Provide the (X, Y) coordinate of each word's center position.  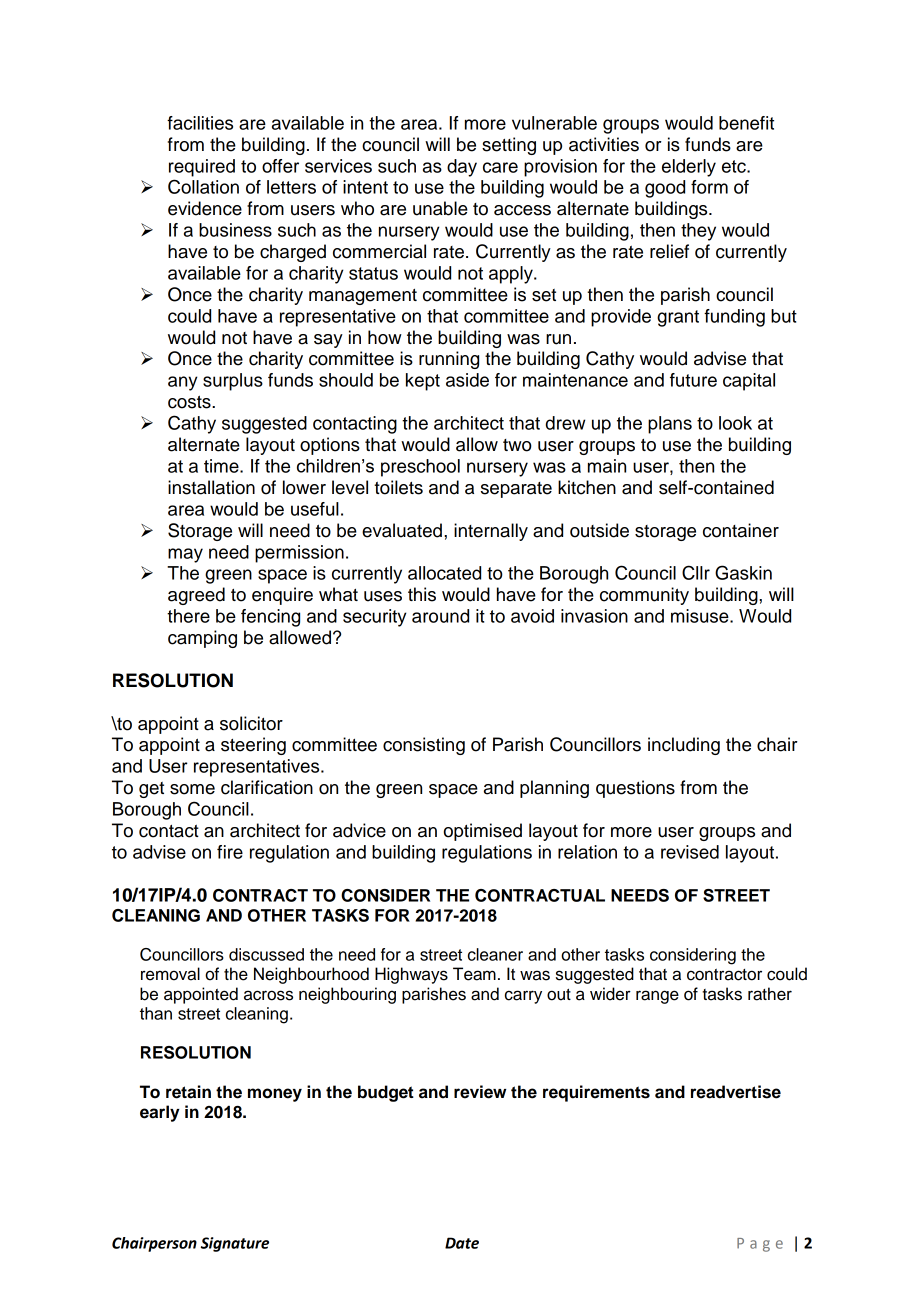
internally (491, 532)
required (202, 168)
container (741, 530)
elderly (689, 168)
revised (690, 852)
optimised (483, 832)
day (462, 168)
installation (211, 487)
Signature (235, 1244)
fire (230, 852)
